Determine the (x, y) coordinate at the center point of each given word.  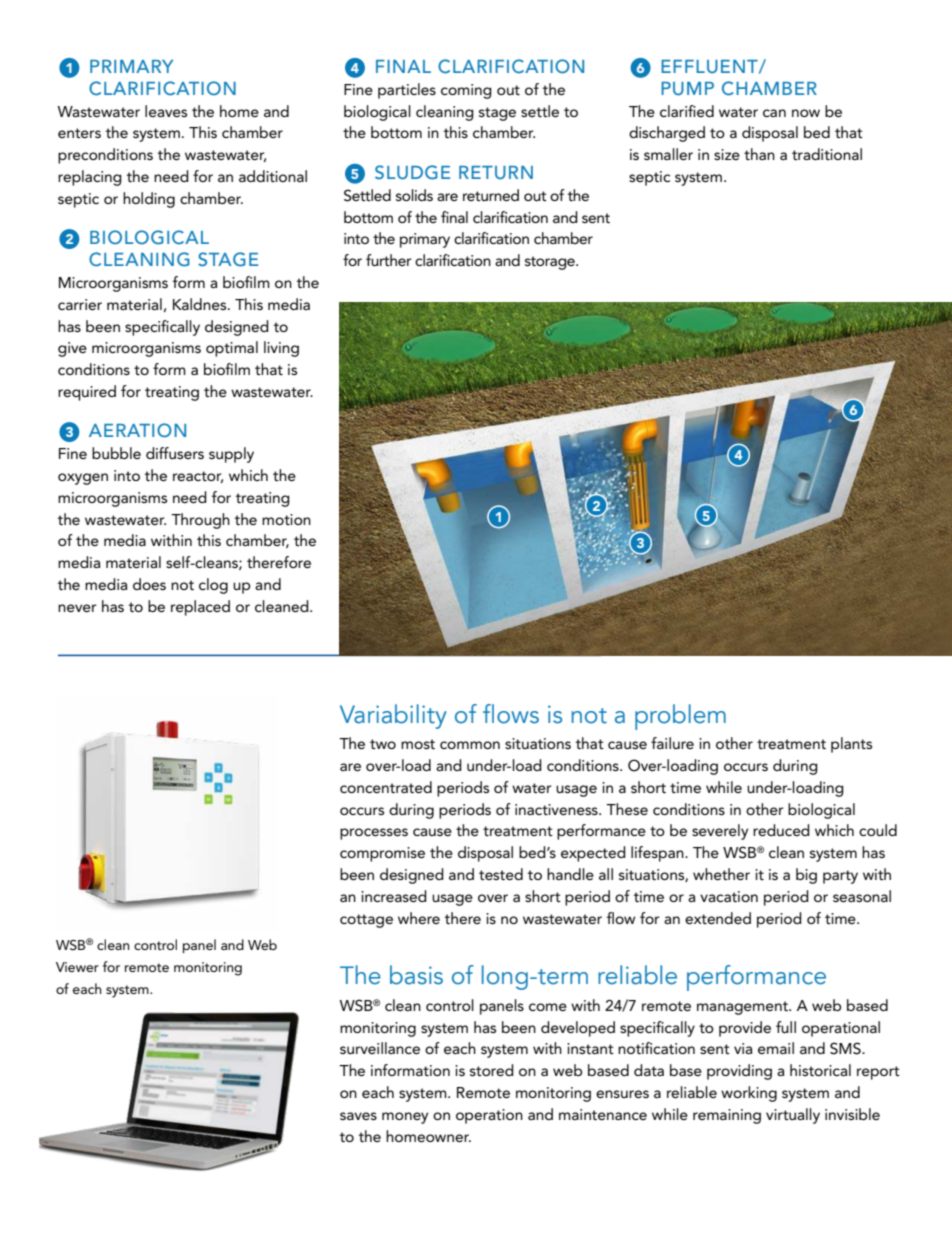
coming (466, 91)
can (774, 113)
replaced (200, 608)
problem (680, 717)
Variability (393, 716)
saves (358, 1116)
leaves (166, 111)
